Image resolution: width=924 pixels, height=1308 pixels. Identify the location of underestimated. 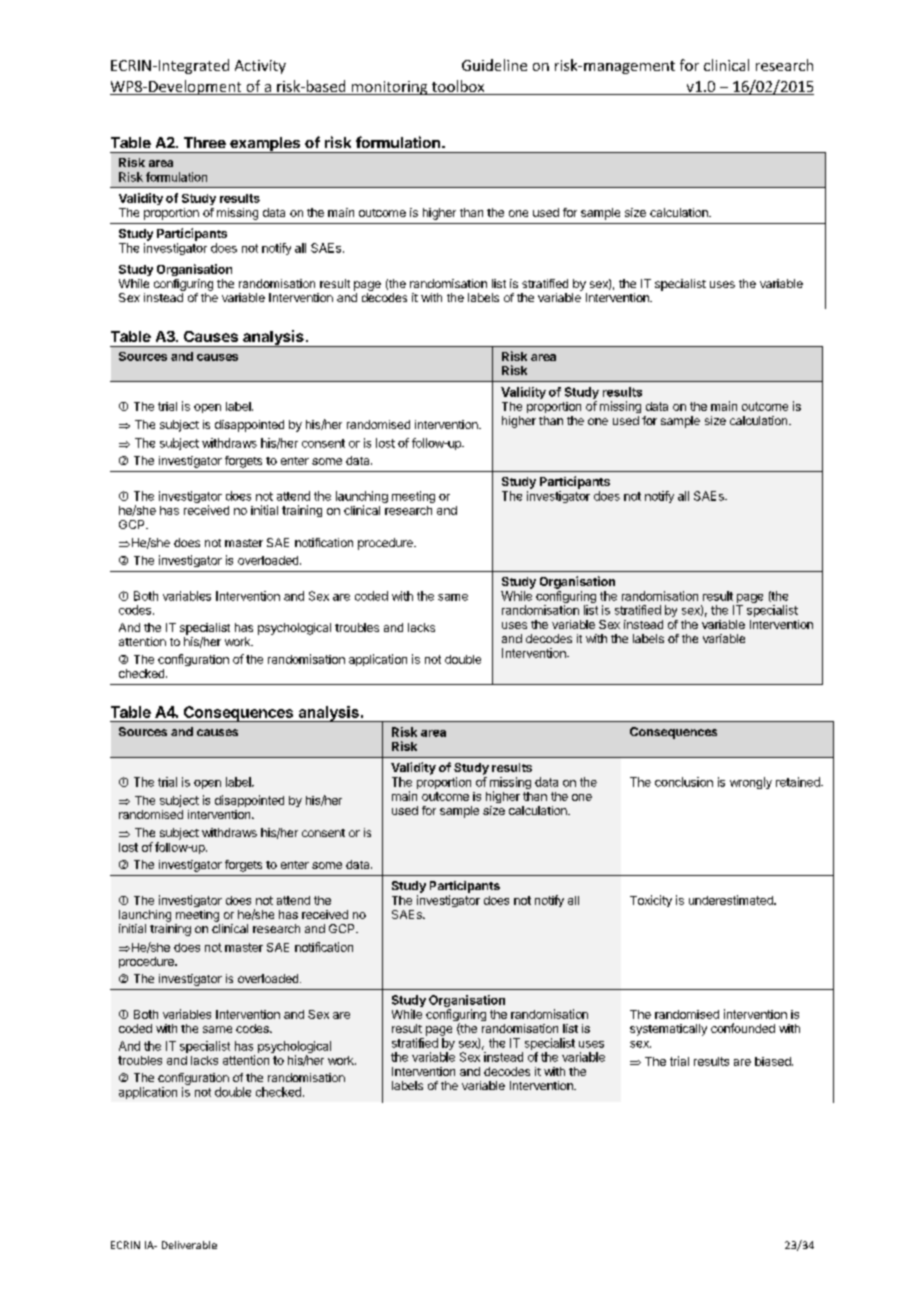
(732, 900).
